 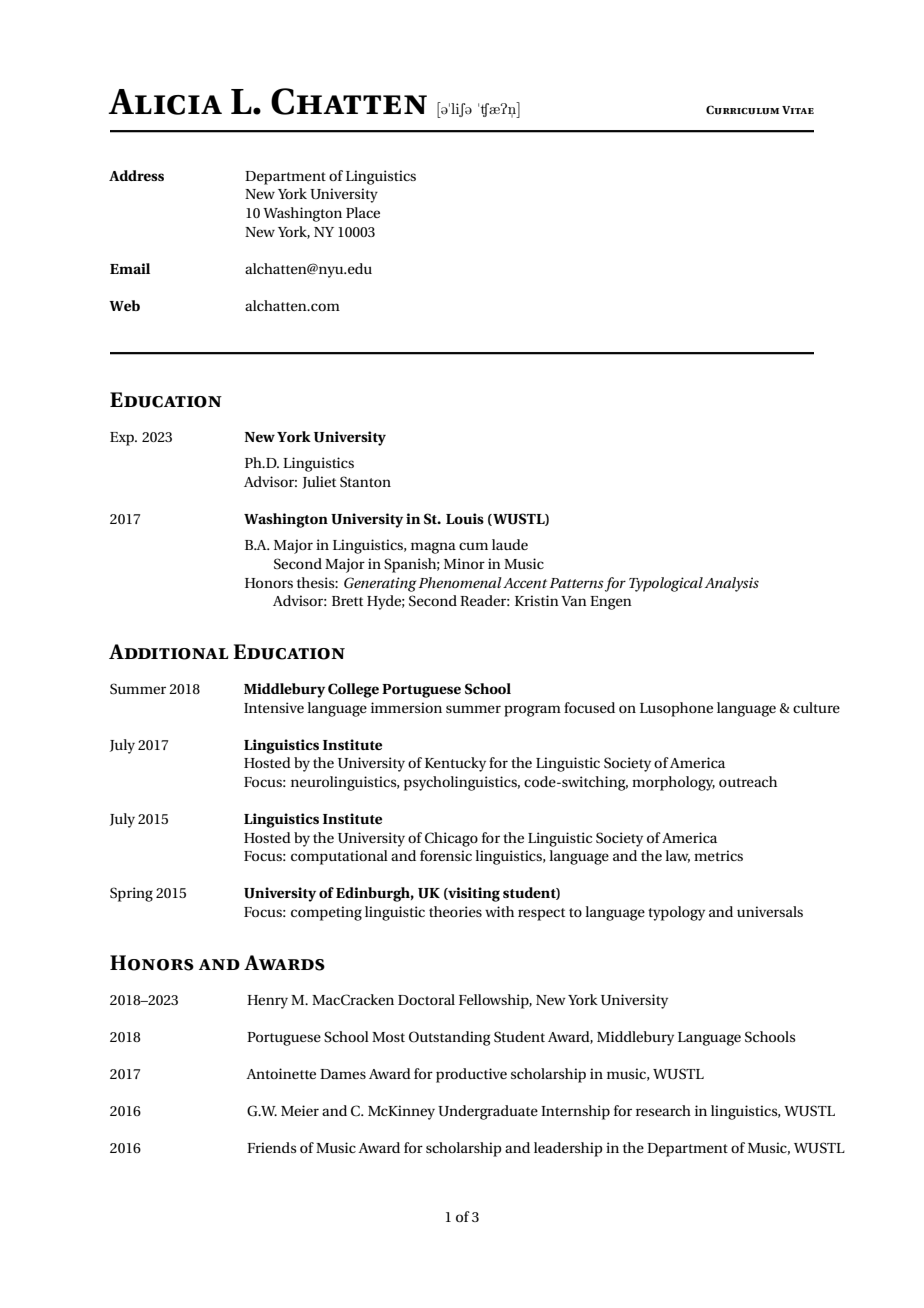 What do you see at coordinates (742, 110) in the screenshot?
I see `CURRICULUM` at bounding box center [742, 110].
